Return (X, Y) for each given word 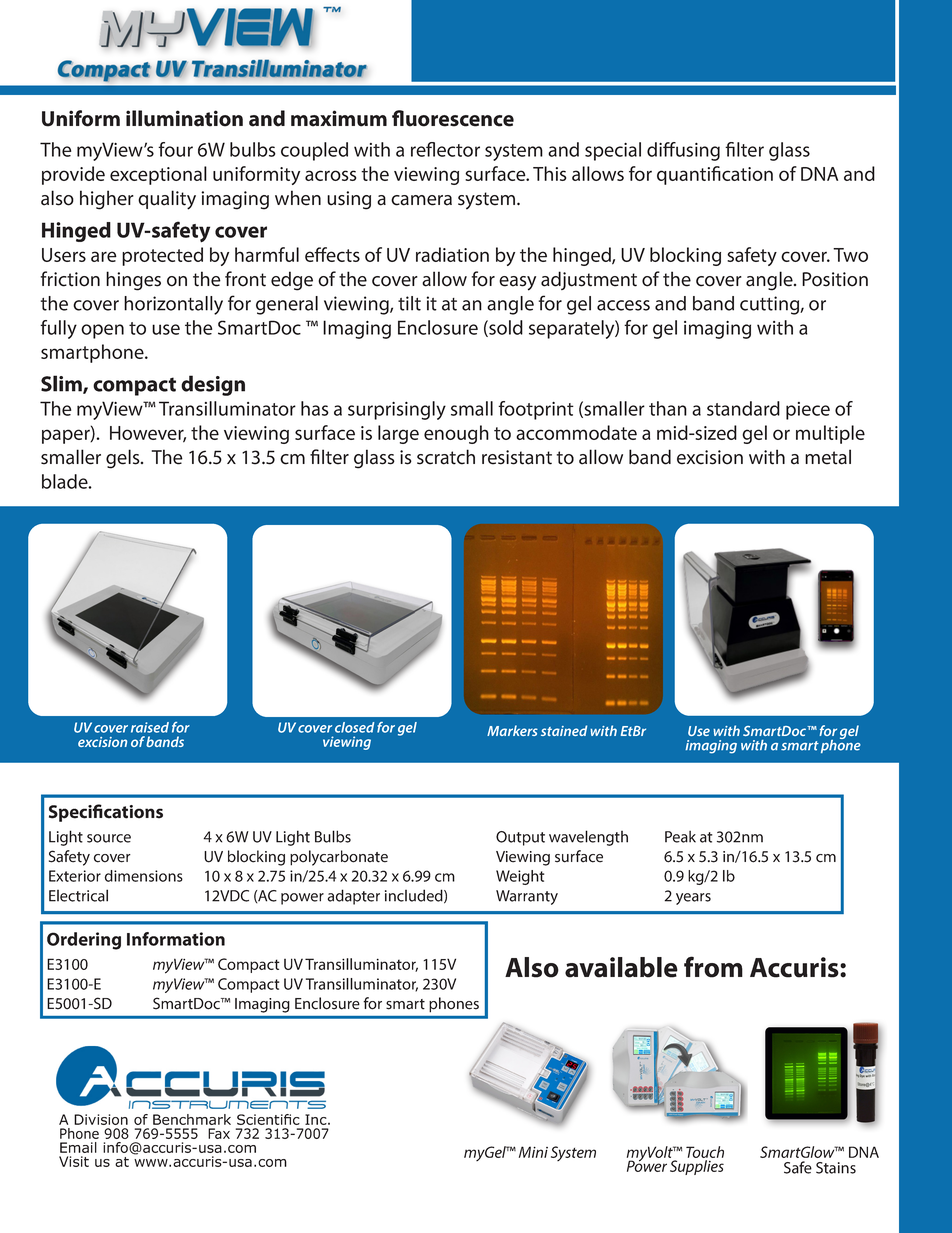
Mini (533, 1152)
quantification (715, 175)
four (175, 149)
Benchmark (192, 1119)
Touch (705, 1152)
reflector (445, 149)
